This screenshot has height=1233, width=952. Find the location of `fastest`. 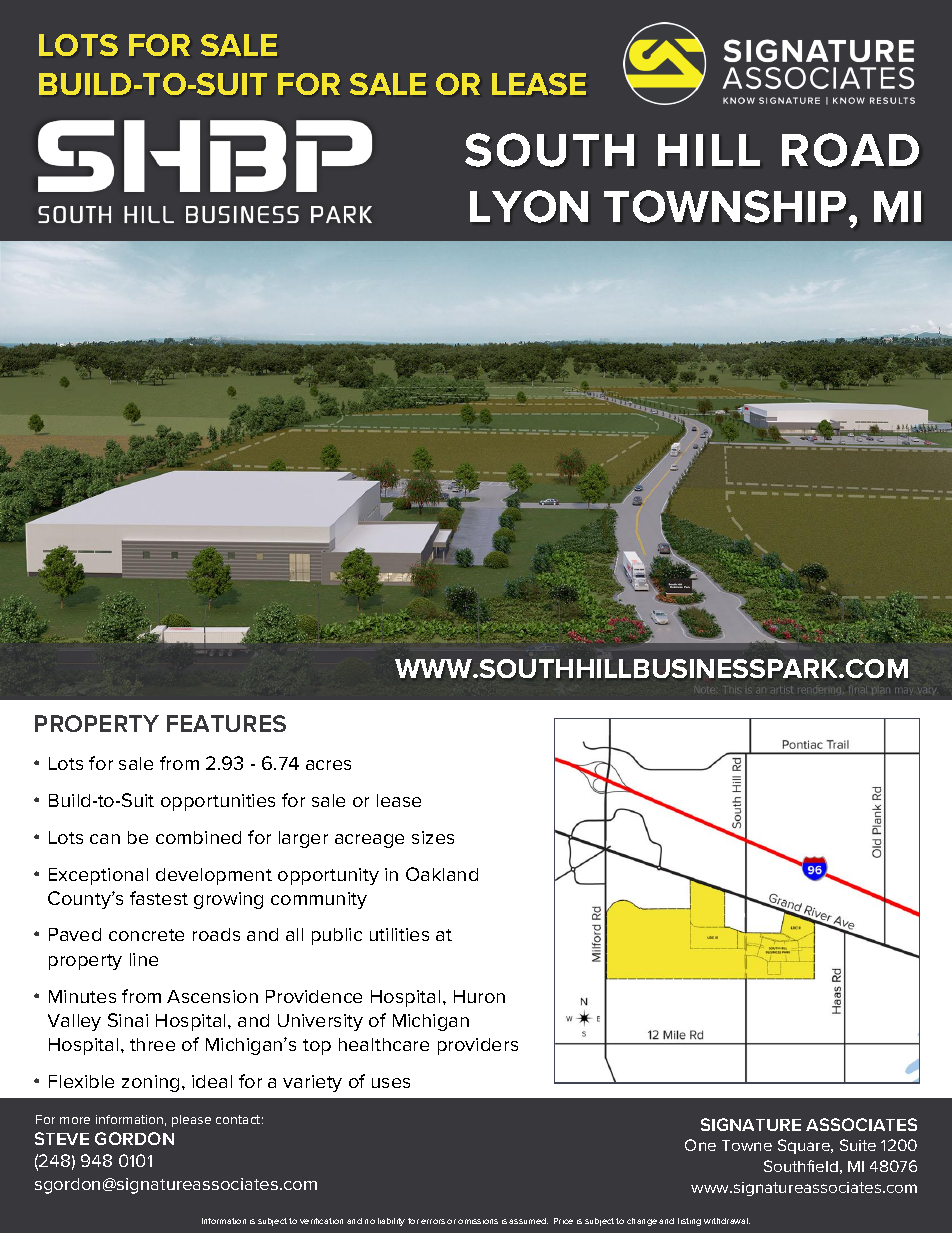

fastest is located at coordinates (159, 898).
